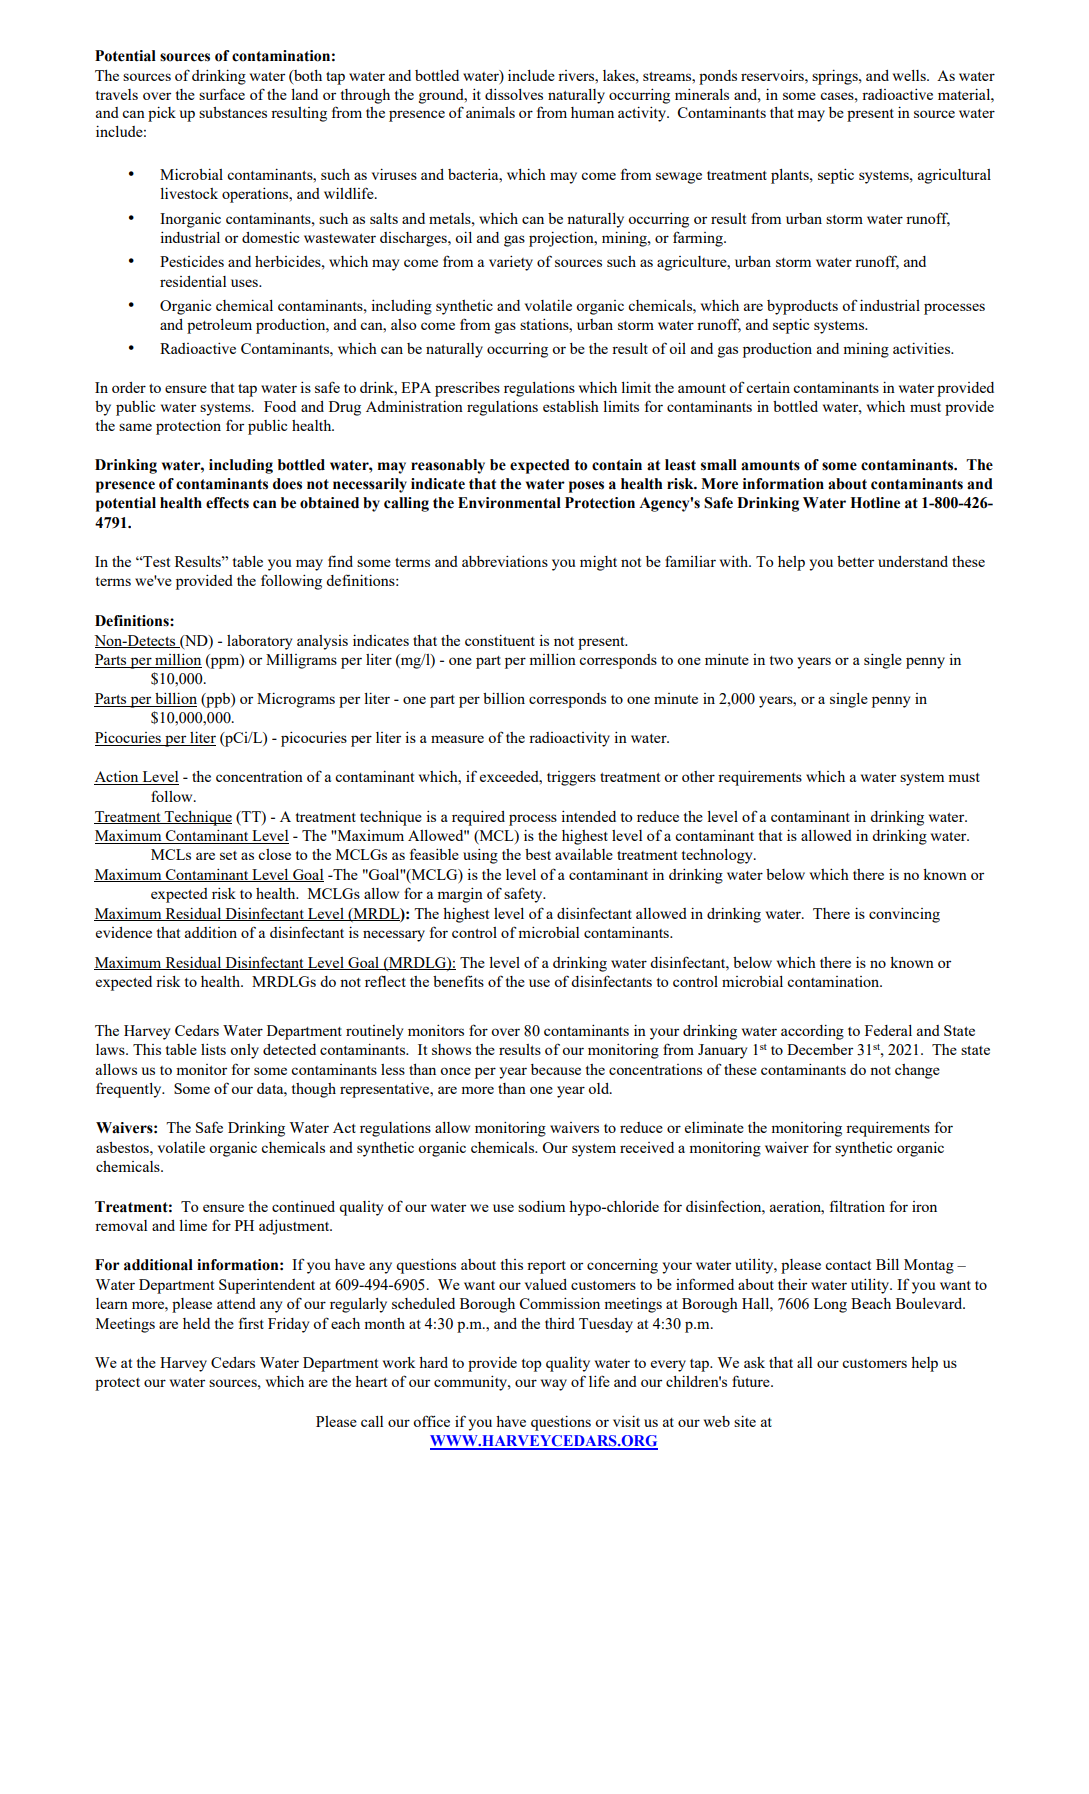 This page has width=1089, height=1794. I want to click on Hotline, so click(875, 503).
